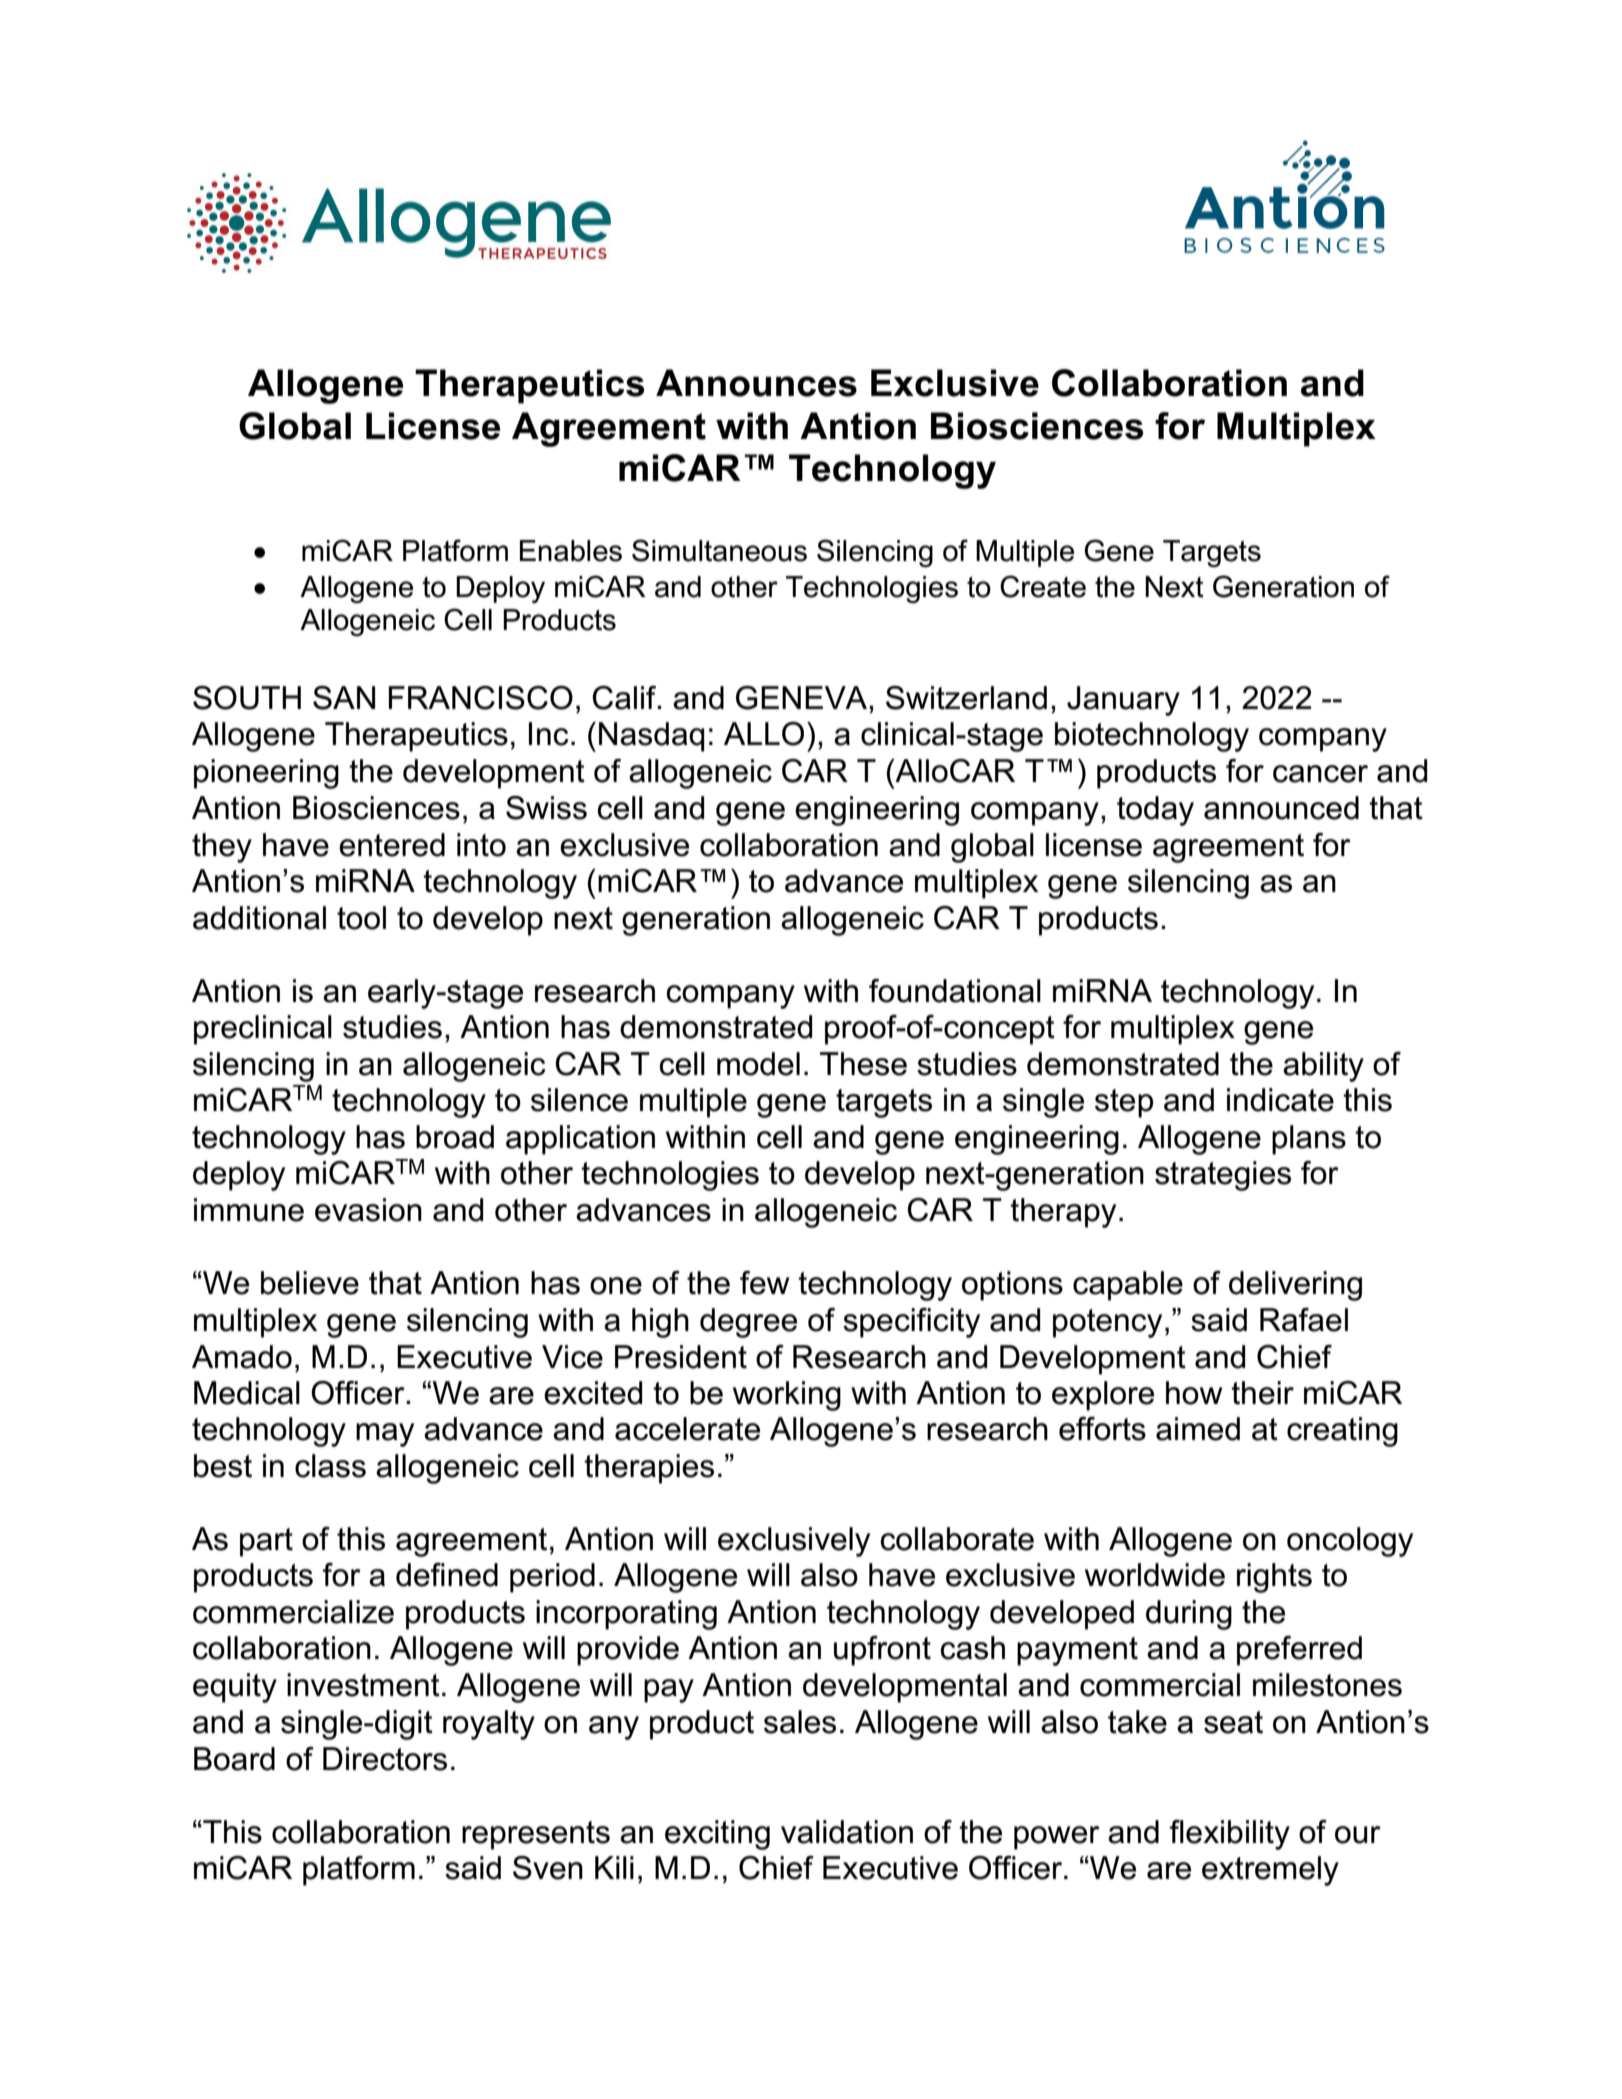 This screenshot has width=1622, height=2099. What do you see at coordinates (756, 383) in the screenshot?
I see `Announces` at bounding box center [756, 383].
